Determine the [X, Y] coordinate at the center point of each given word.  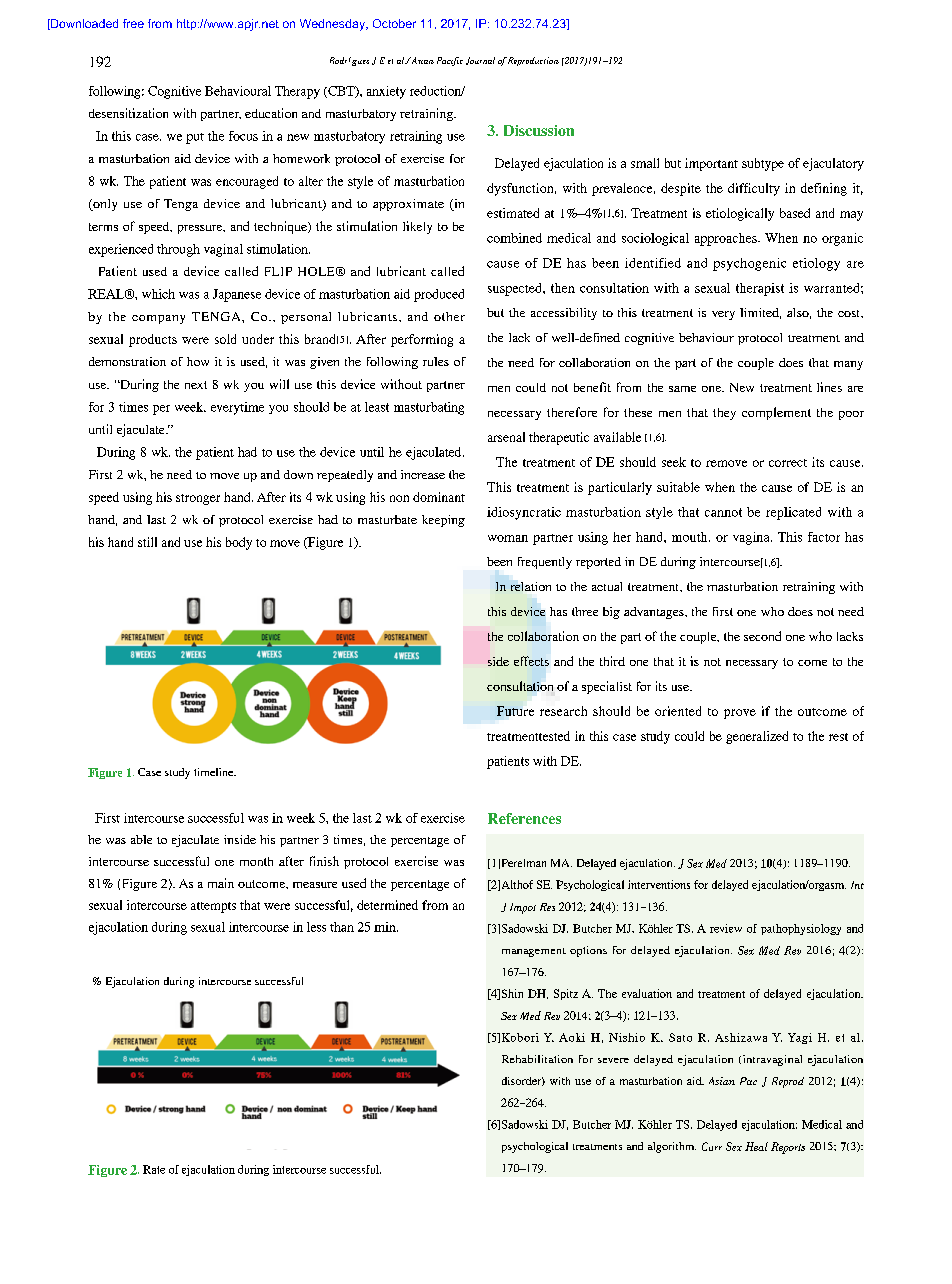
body [239, 543]
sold [225, 339]
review [726, 928]
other [449, 316]
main [221, 883]
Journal [480, 61]
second [762, 636]
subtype [763, 164]
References [524, 818]
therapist [760, 289]
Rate [154, 1169]
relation [531, 586]
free [133, 23]
